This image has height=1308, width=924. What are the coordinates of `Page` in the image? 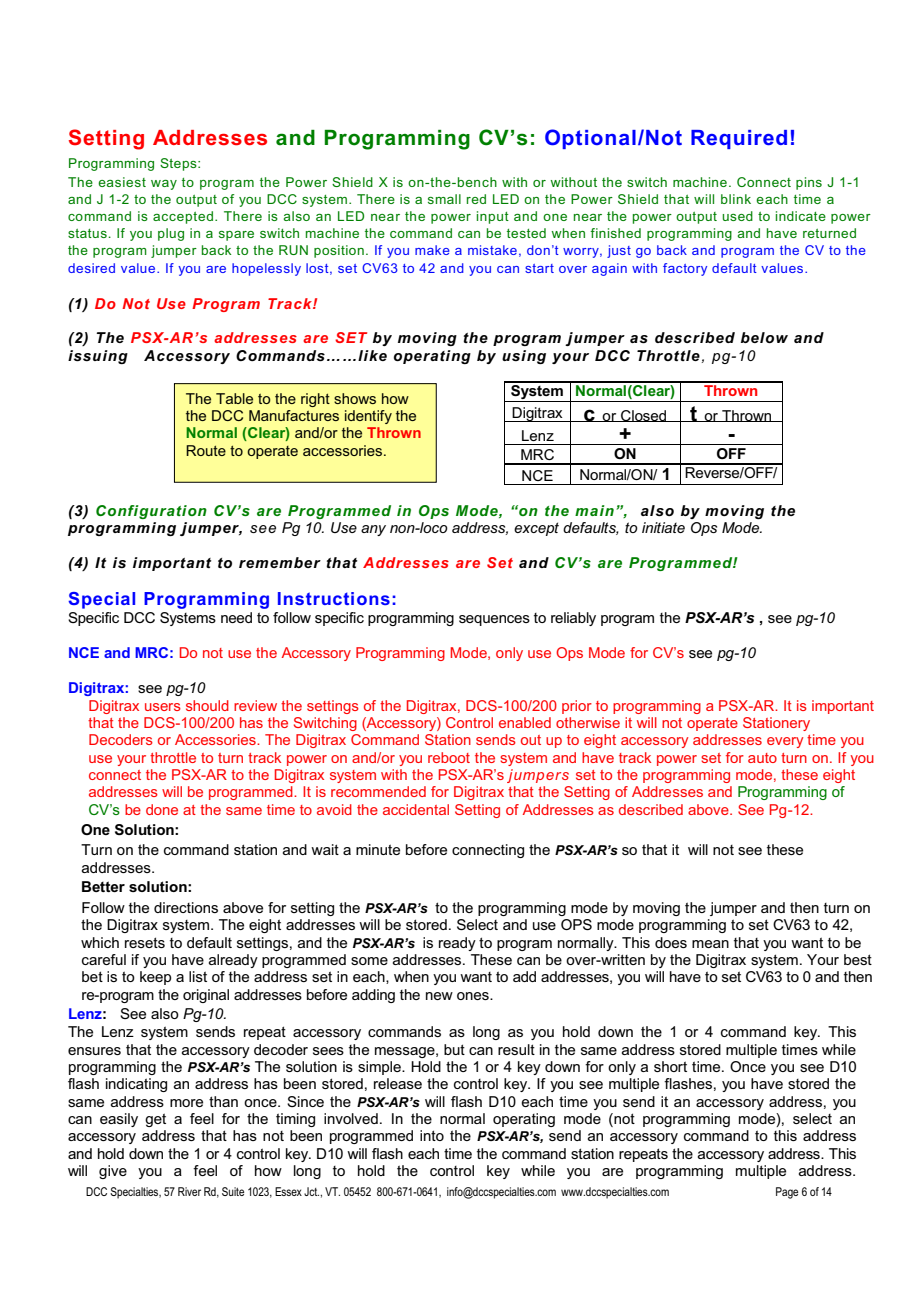 It's located at (787, 1193).
